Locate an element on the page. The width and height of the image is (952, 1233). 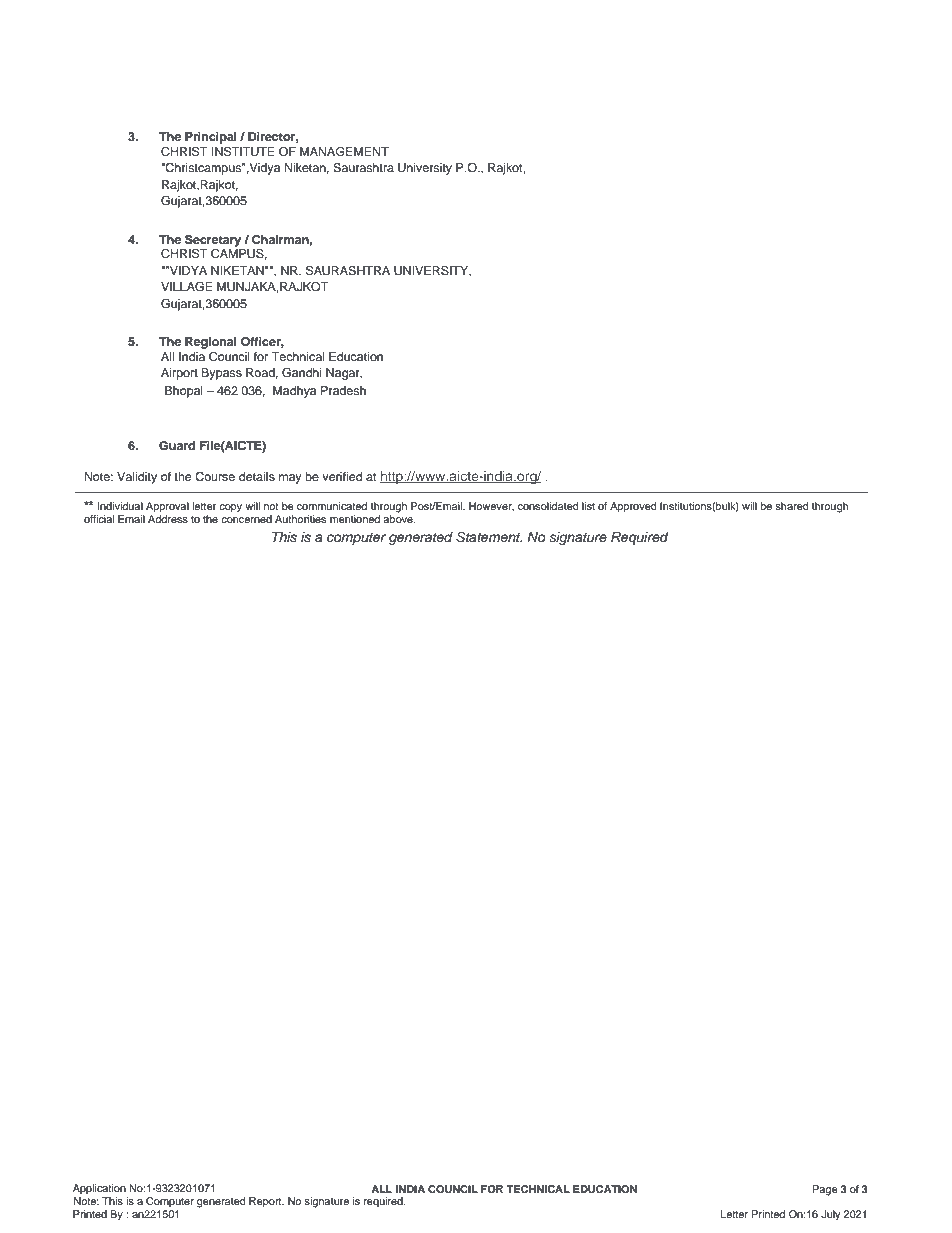
shared is located at coordinates (792, 506).
